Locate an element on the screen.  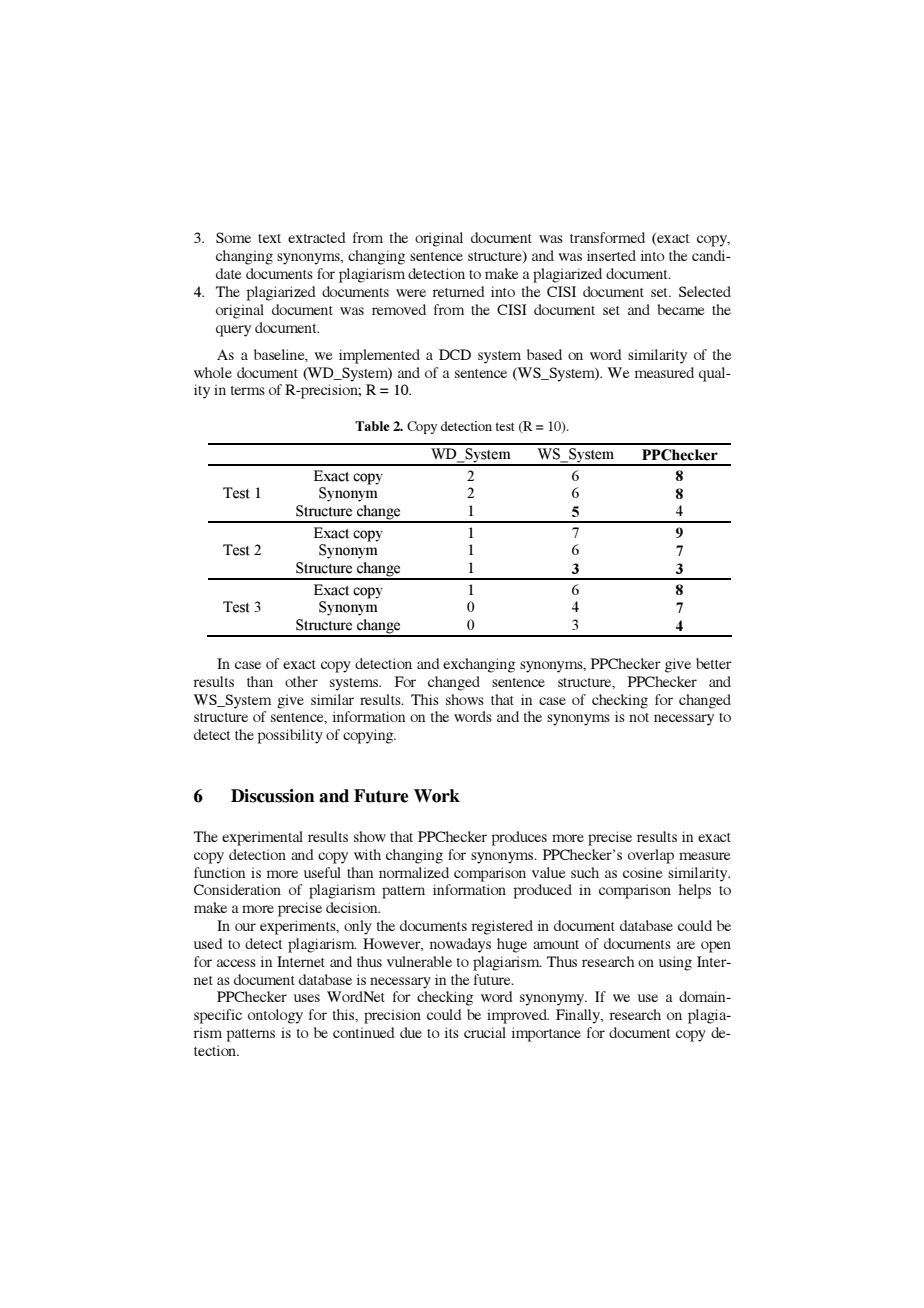
not is located at coordinates (639, 717).
